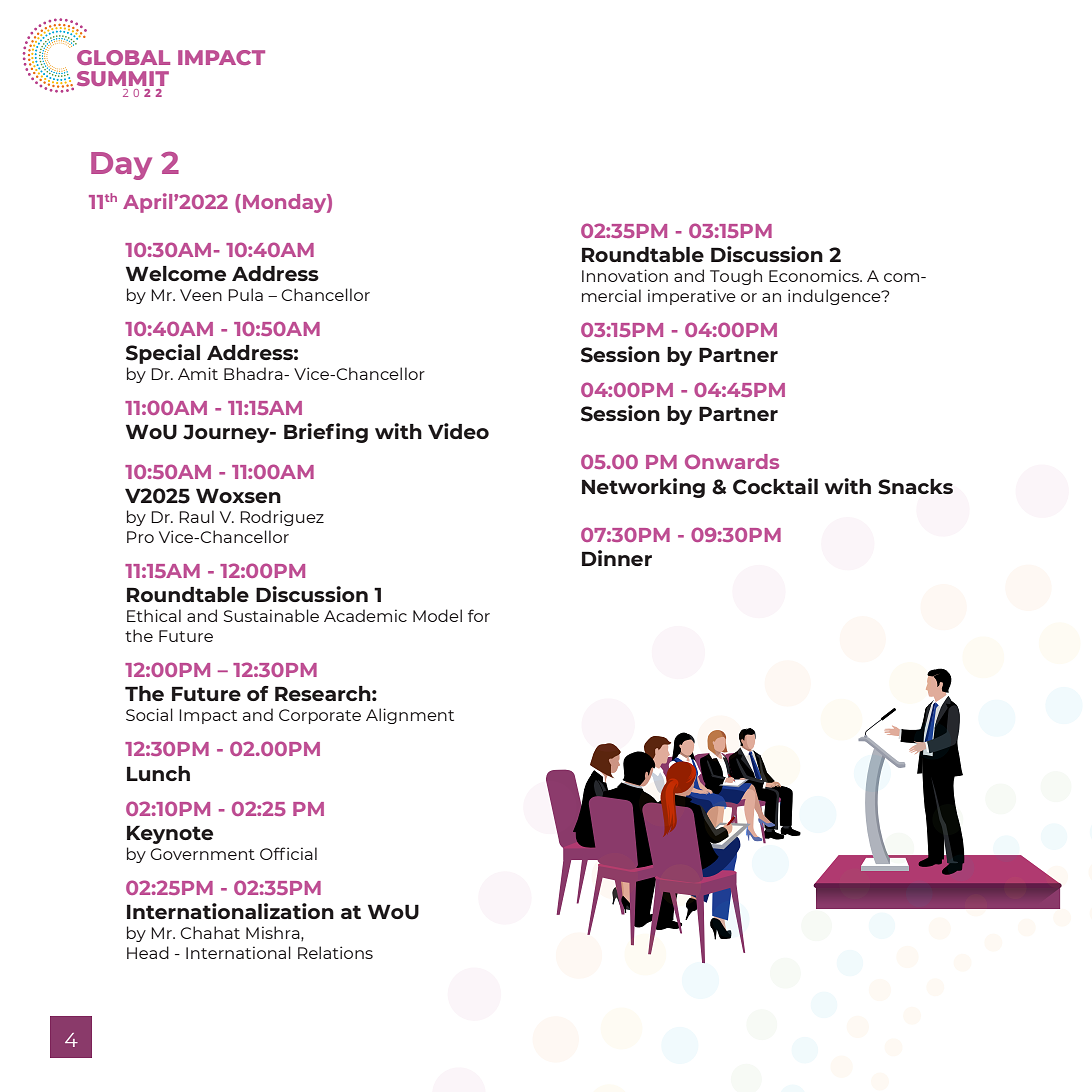 The height and width of the screenshot is (1092, 1092). Describe the element at coordinates (148, 952) in the screenshot. I see `Head` at that location.
